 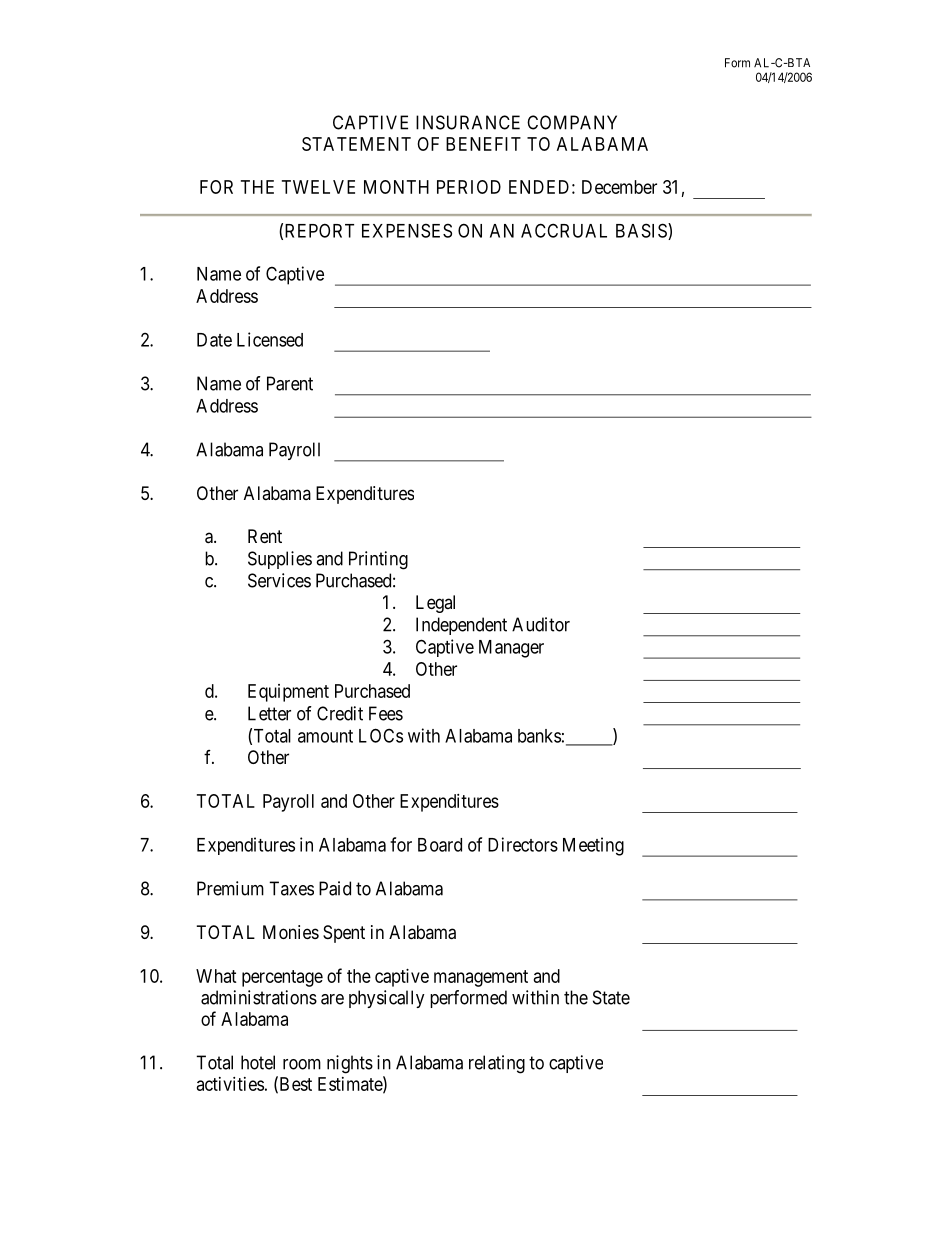 What do you see at coordinates (279, 580) in the image?
I see `Services` at bounding box center [279, 580].
